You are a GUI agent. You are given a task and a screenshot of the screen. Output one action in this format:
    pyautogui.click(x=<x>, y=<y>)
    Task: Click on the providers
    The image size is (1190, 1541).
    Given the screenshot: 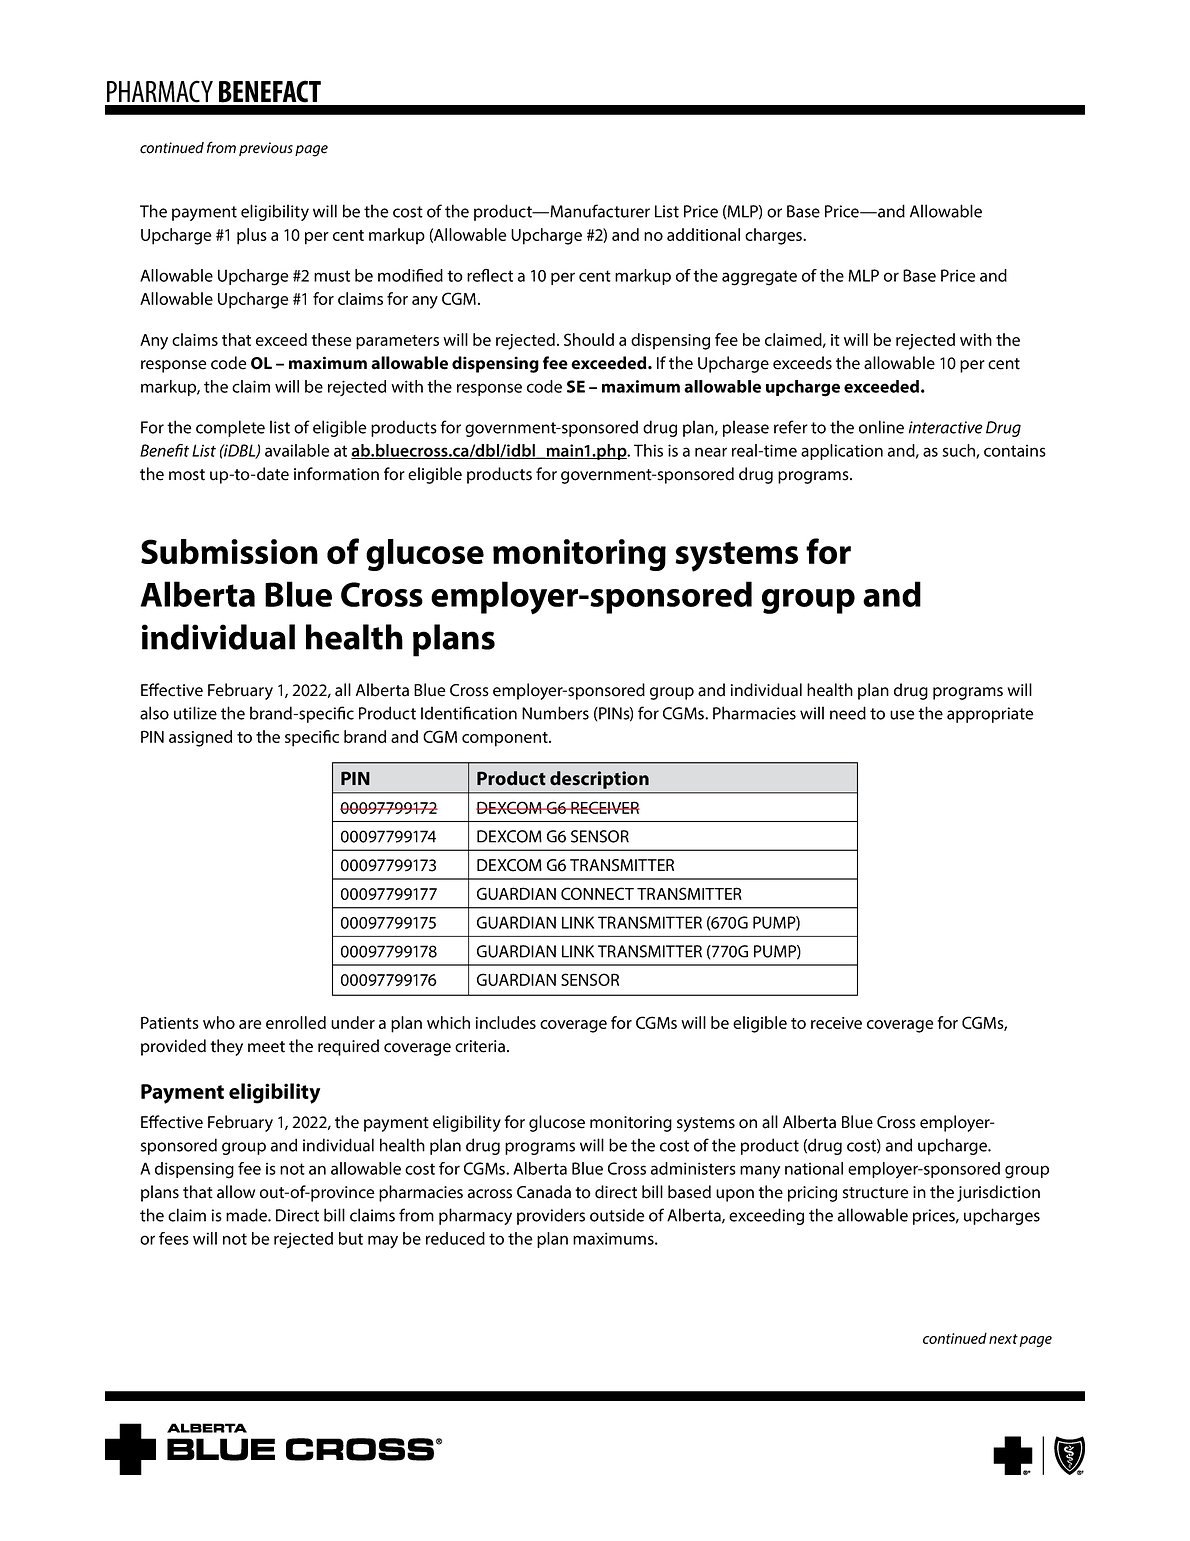 What is the action you would take?
    pyautogui.click(x=551, y=1216)
